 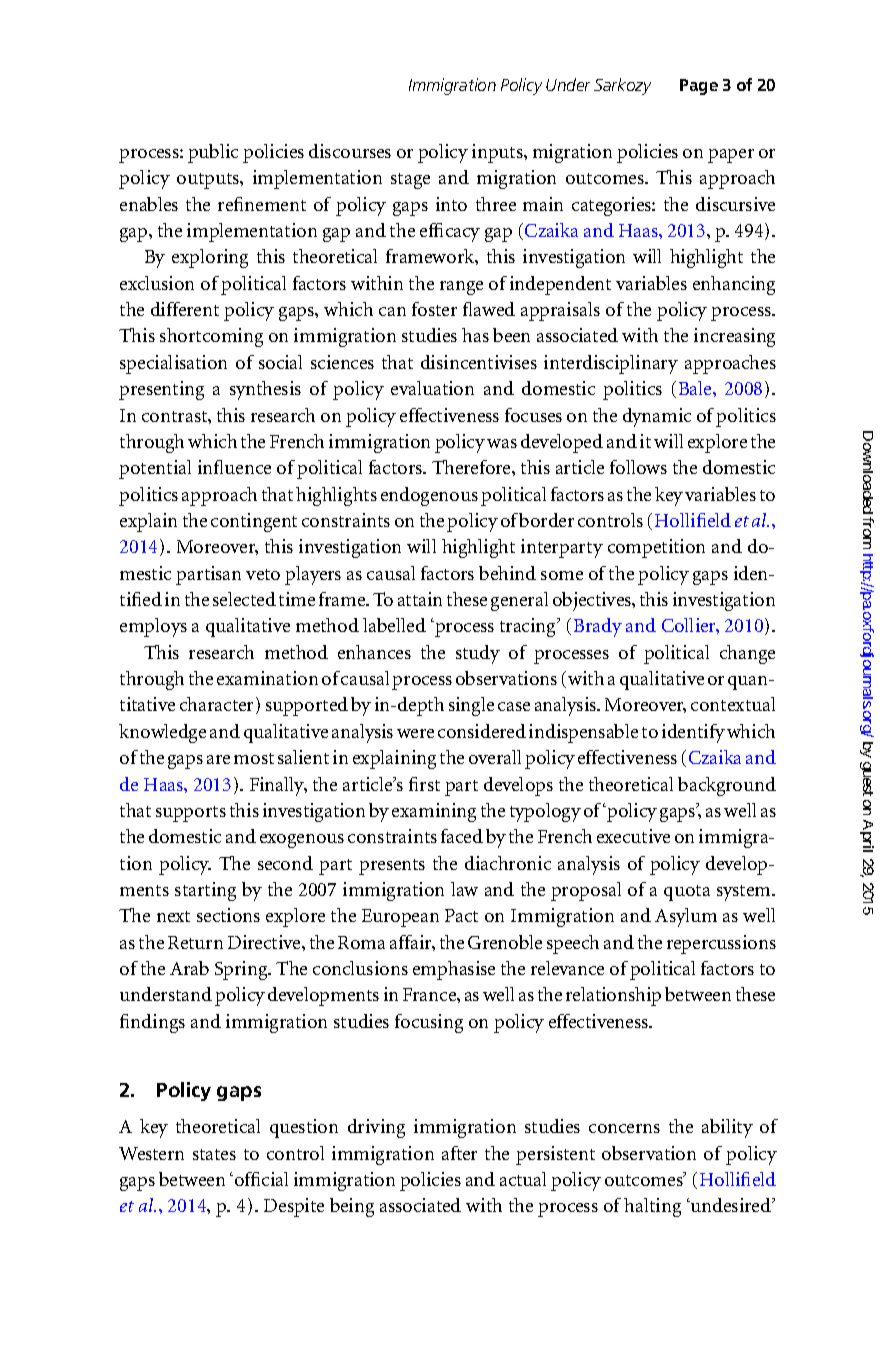 I want to click on increasing, so click(x=734, y=337).
